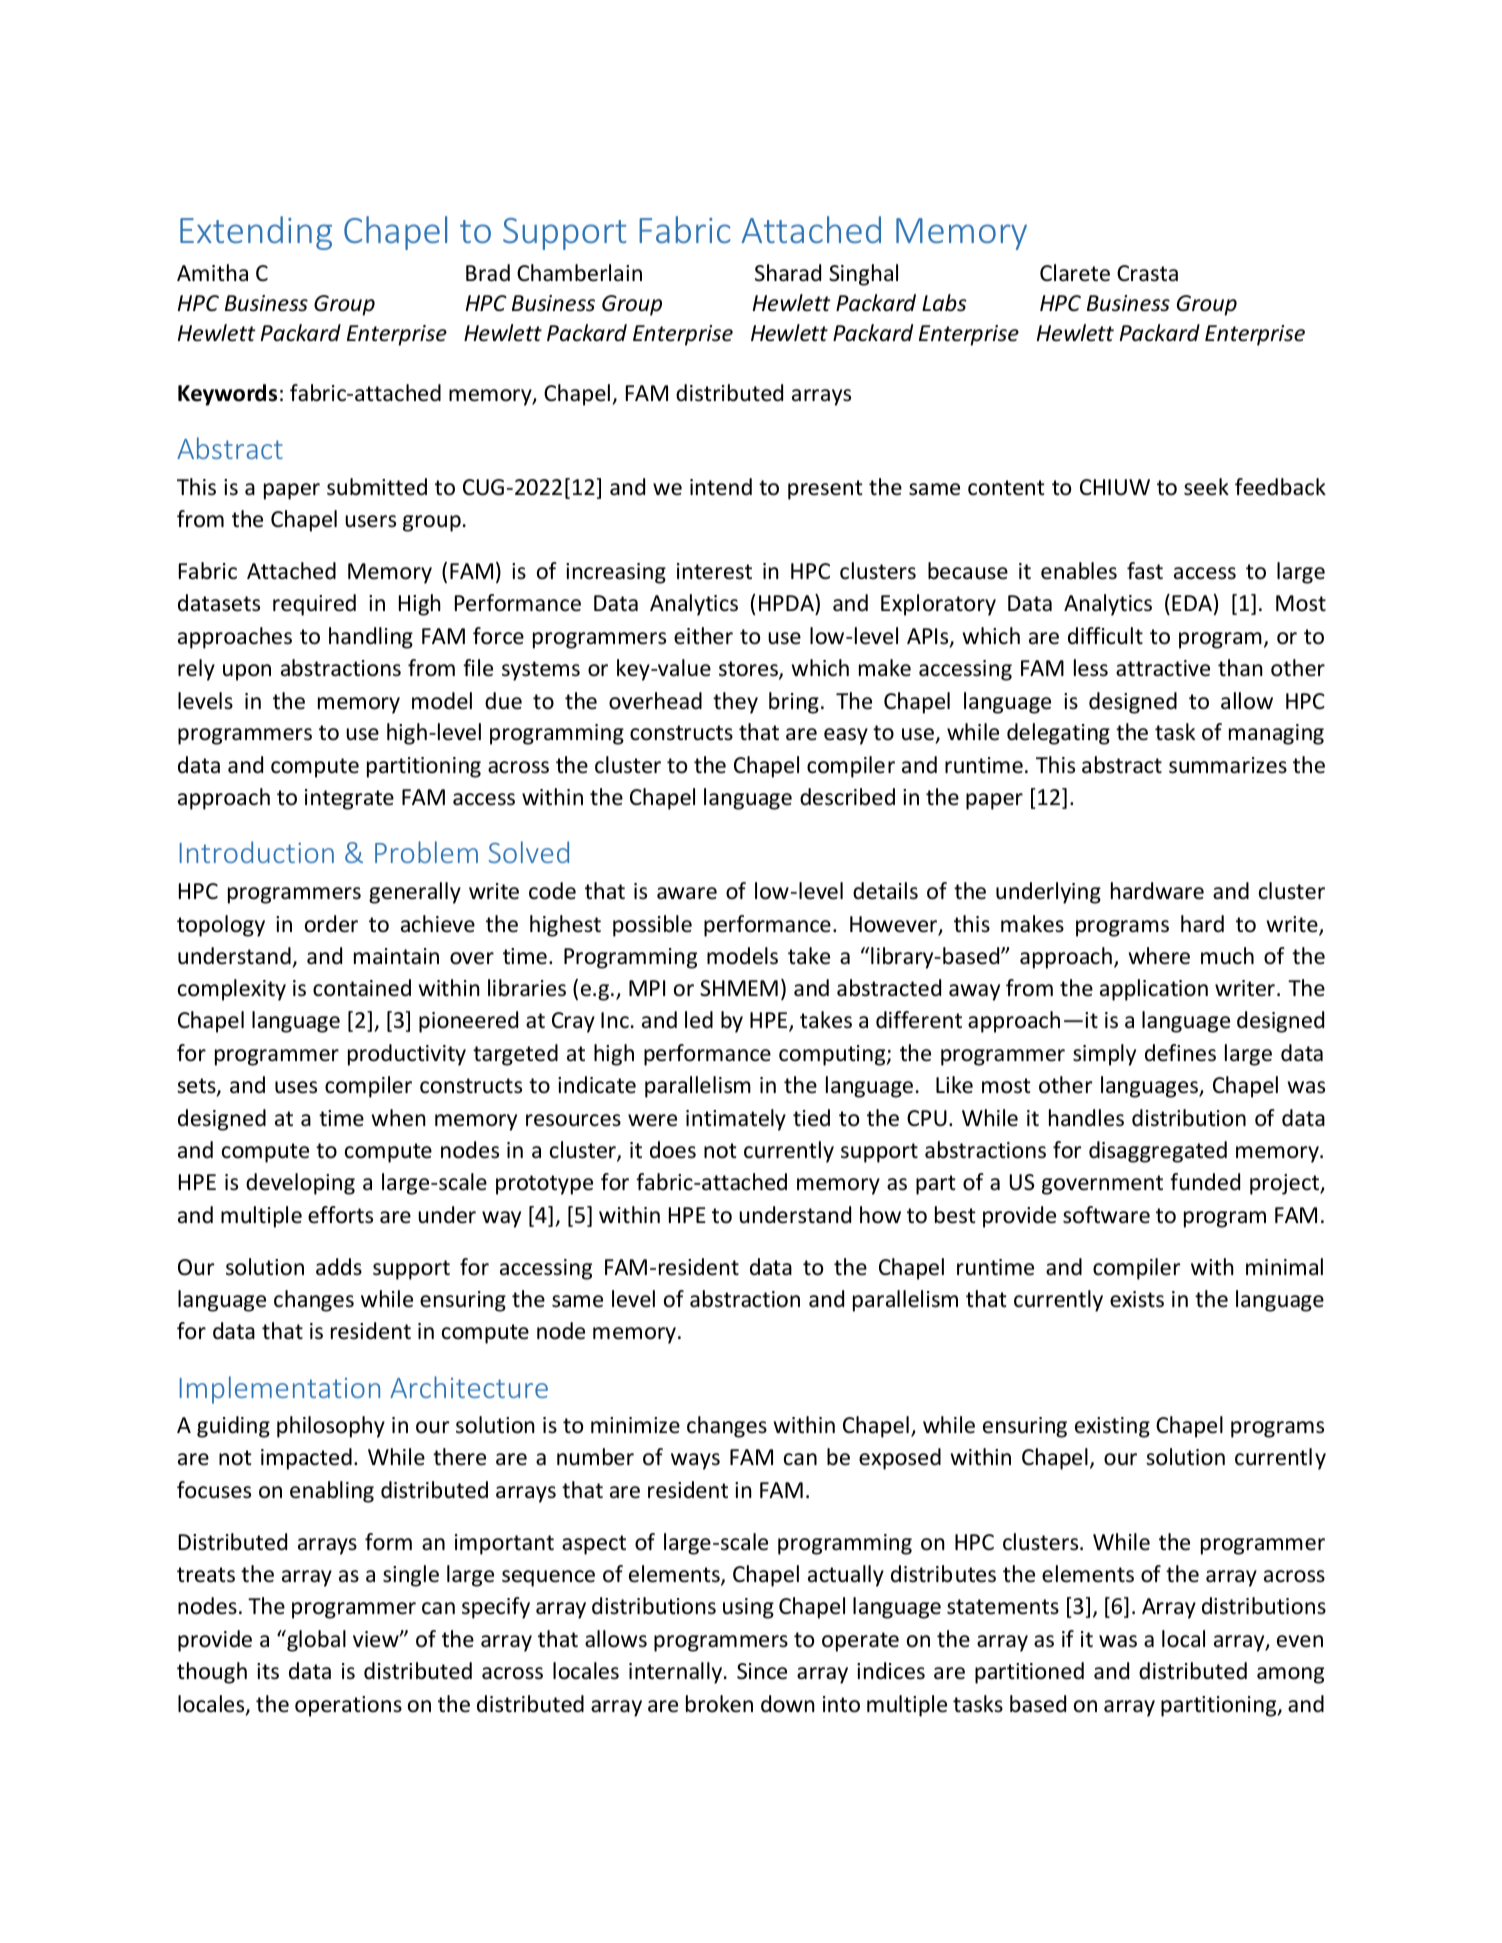 Image resolution: width=1502 pixels, height=1943 pixels. I want to click on global, so click(315, 1641).
